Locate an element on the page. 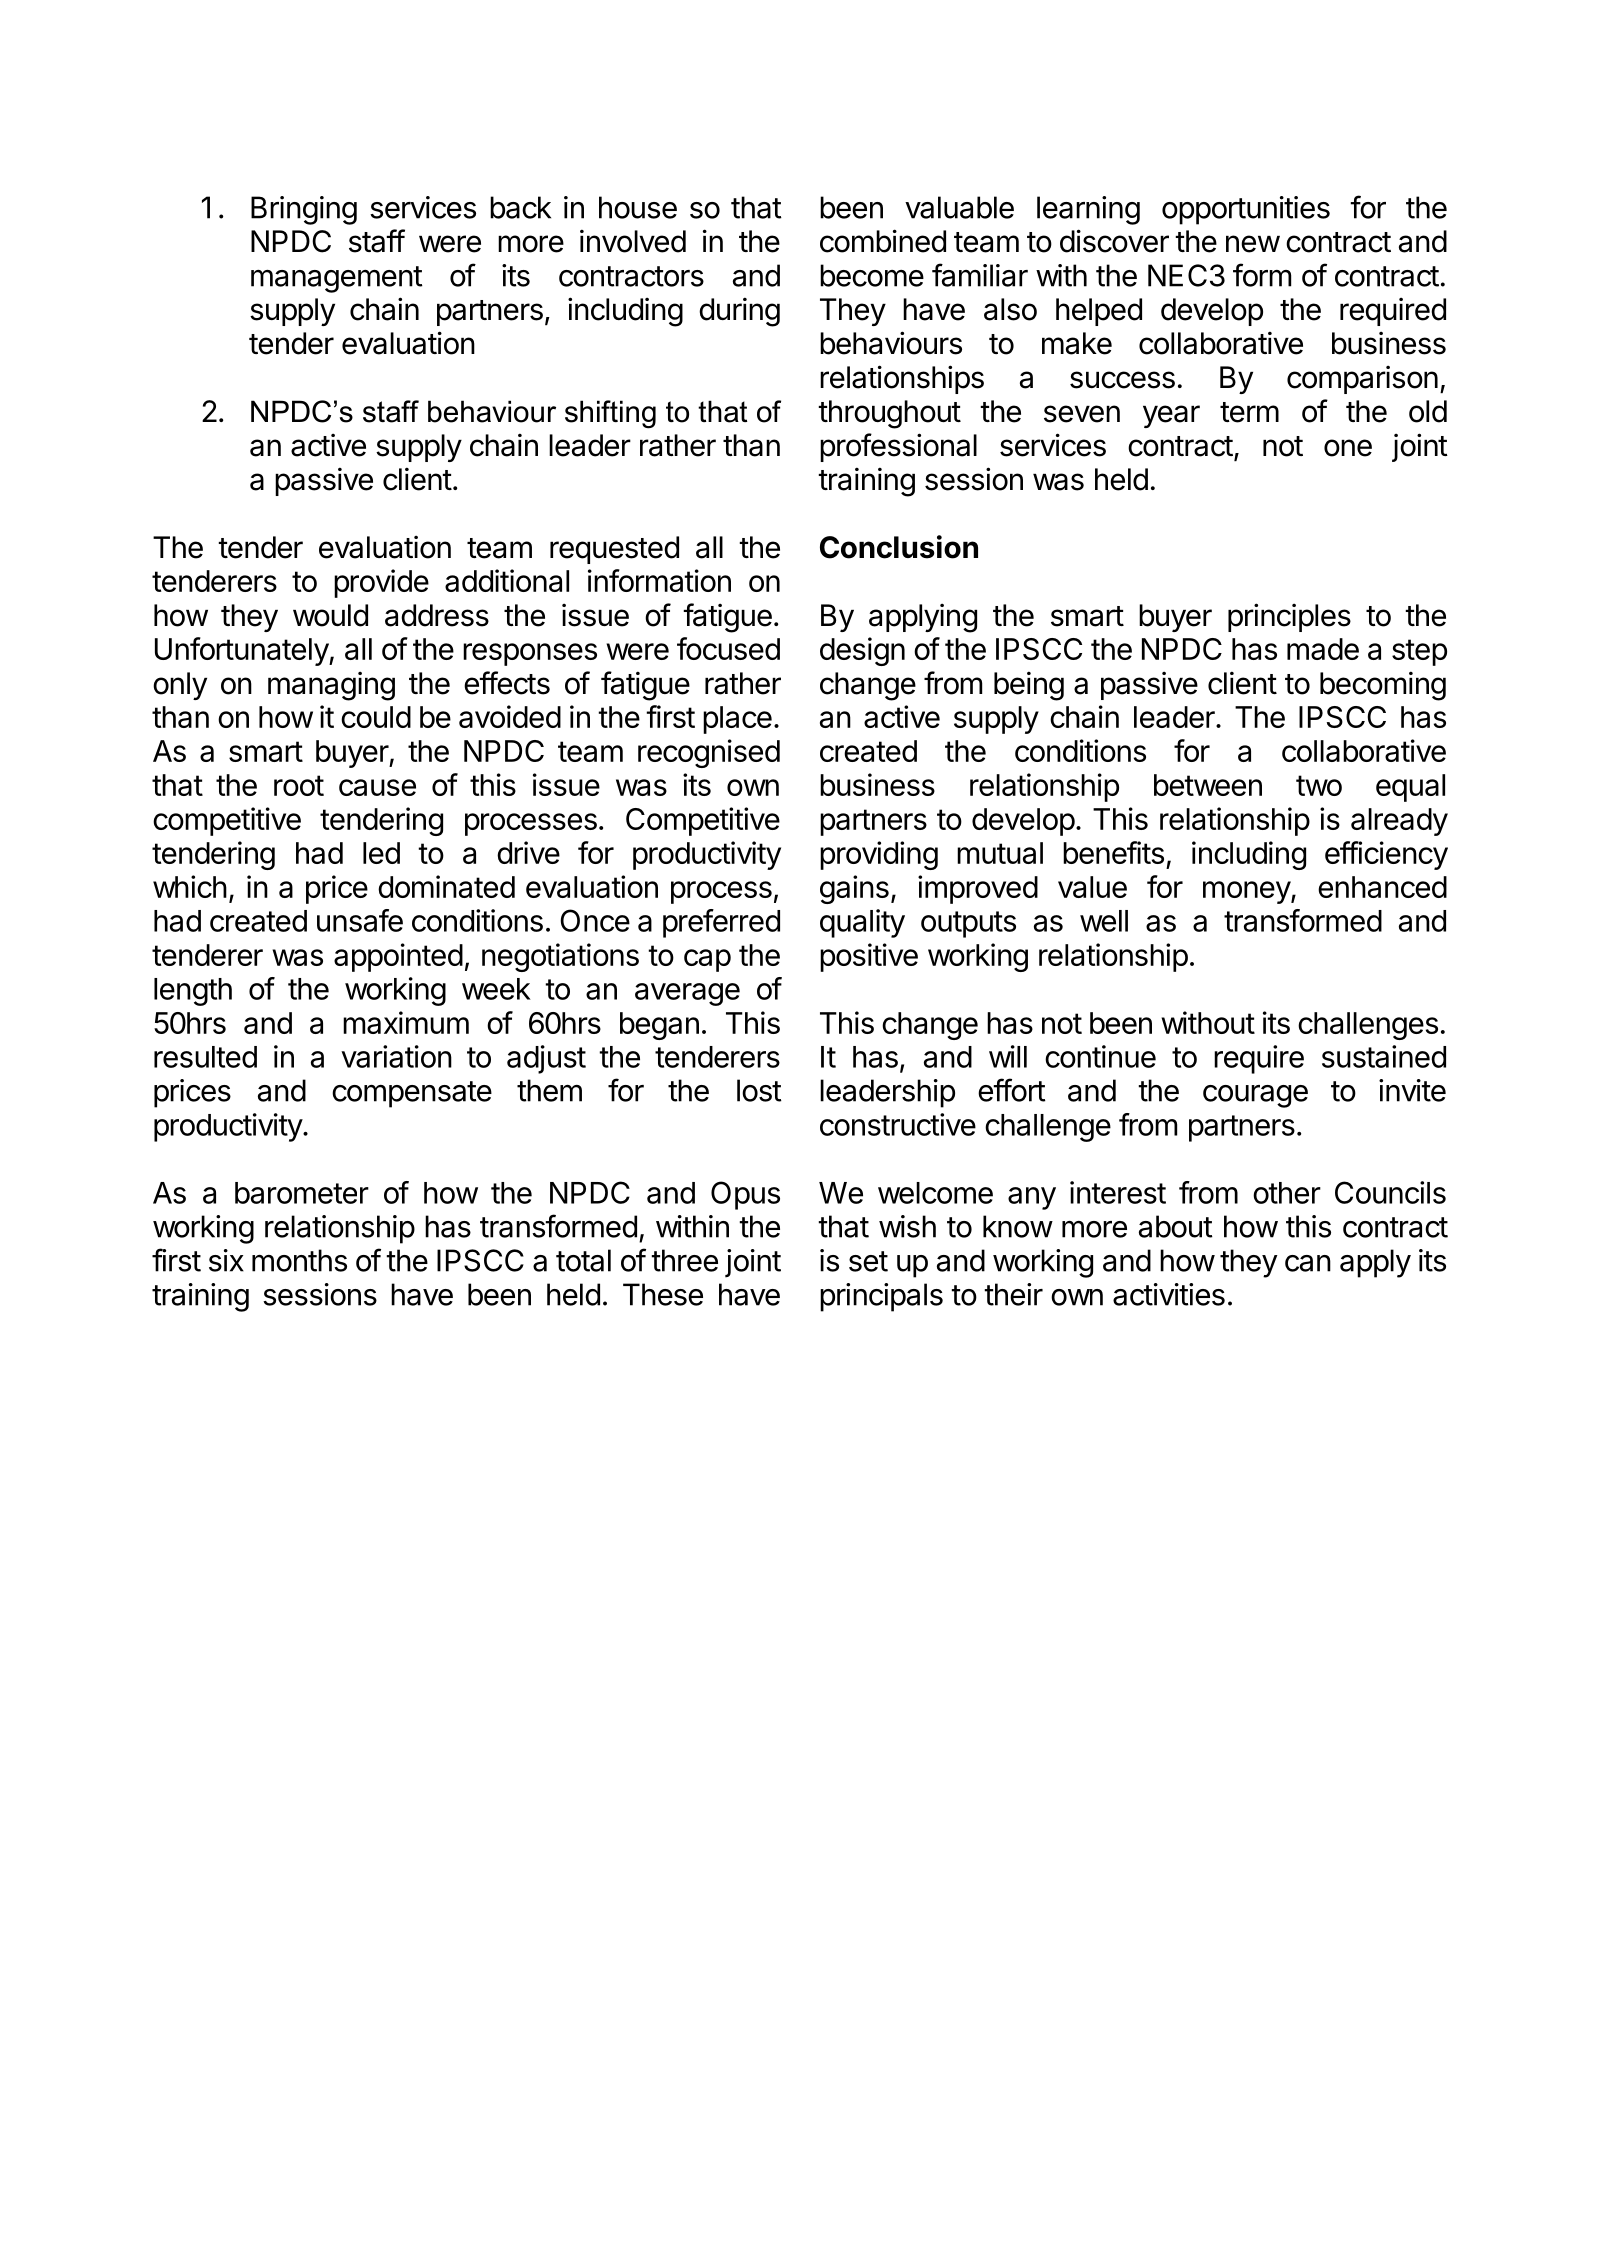 Image resolution: width=1599 pixels, height=2261 pixels. combined is located at coordinates (883, 241).
